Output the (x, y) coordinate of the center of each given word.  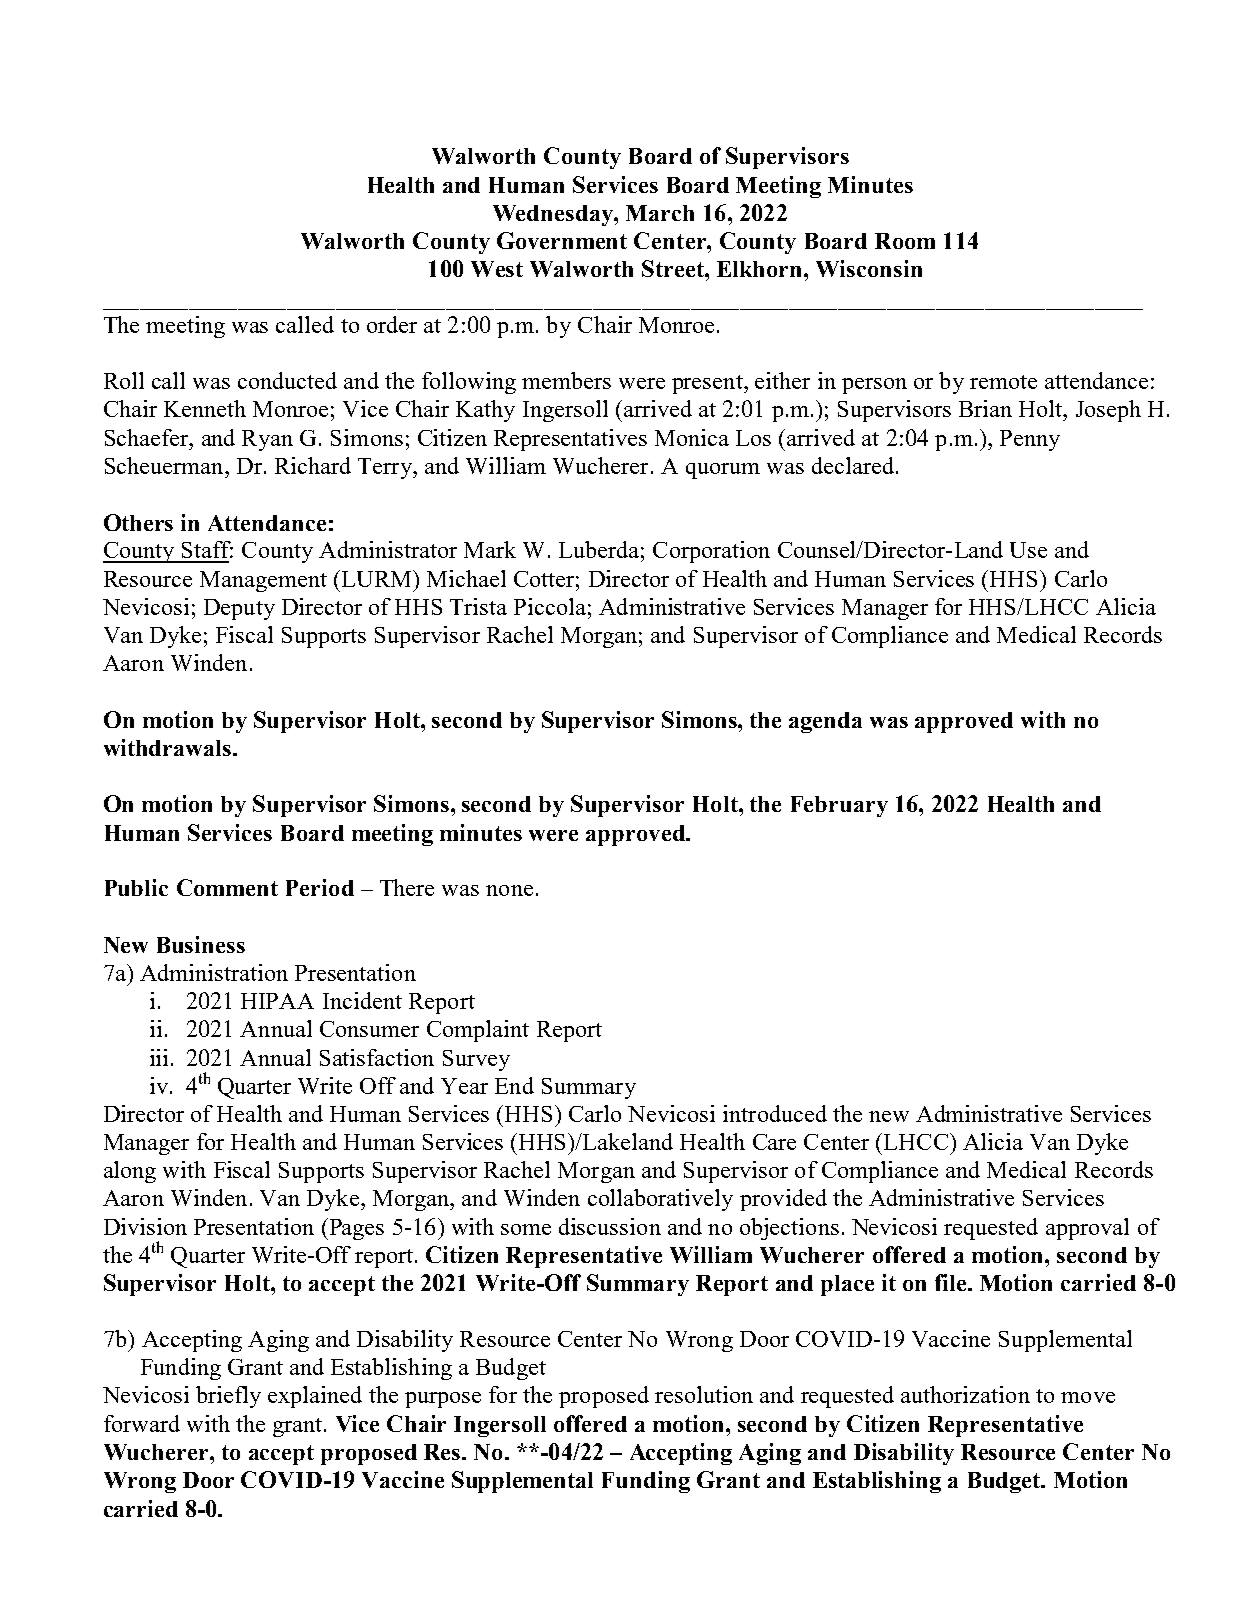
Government (562, 240)
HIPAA (277, 1001)
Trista (478, 606)
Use (1028, 550)
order (392, 324)
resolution (704, 1394)
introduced (775, 1113)
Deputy (239, 609)
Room (905, 241)
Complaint (478, 1031)
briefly (228, 1397)
